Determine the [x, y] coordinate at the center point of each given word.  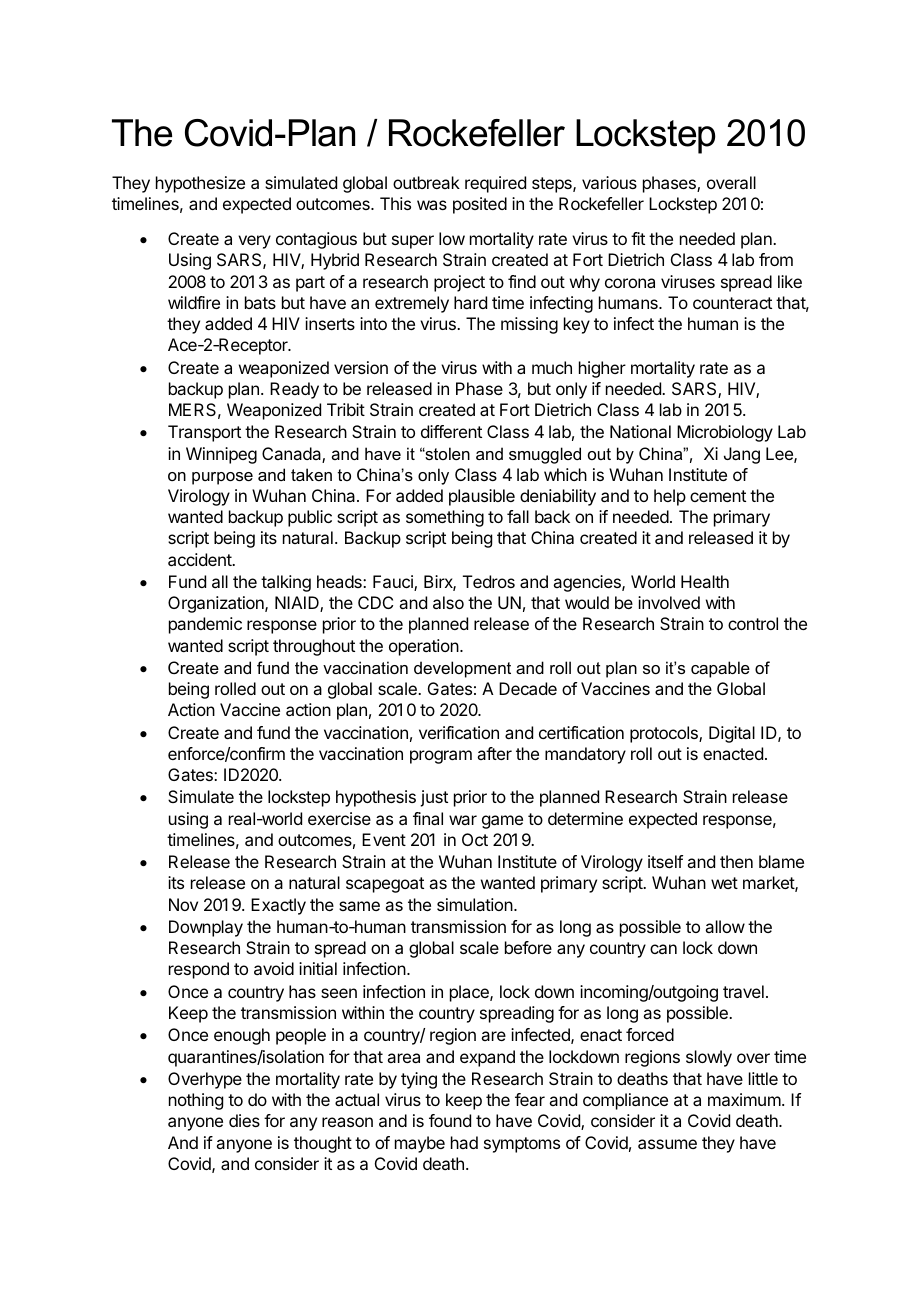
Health [705, 581]
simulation [475, 904]
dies [244, 1120]
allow [725, 926]
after [494, 753]
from [776, 259]
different [451, 431]
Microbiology [725, 433]
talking [286, 583]
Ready [294, 390]
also [448, 602]
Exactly [278, 906]
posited [480, 205]
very [254, 242]
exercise [339, 818]
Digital [732, 734]
